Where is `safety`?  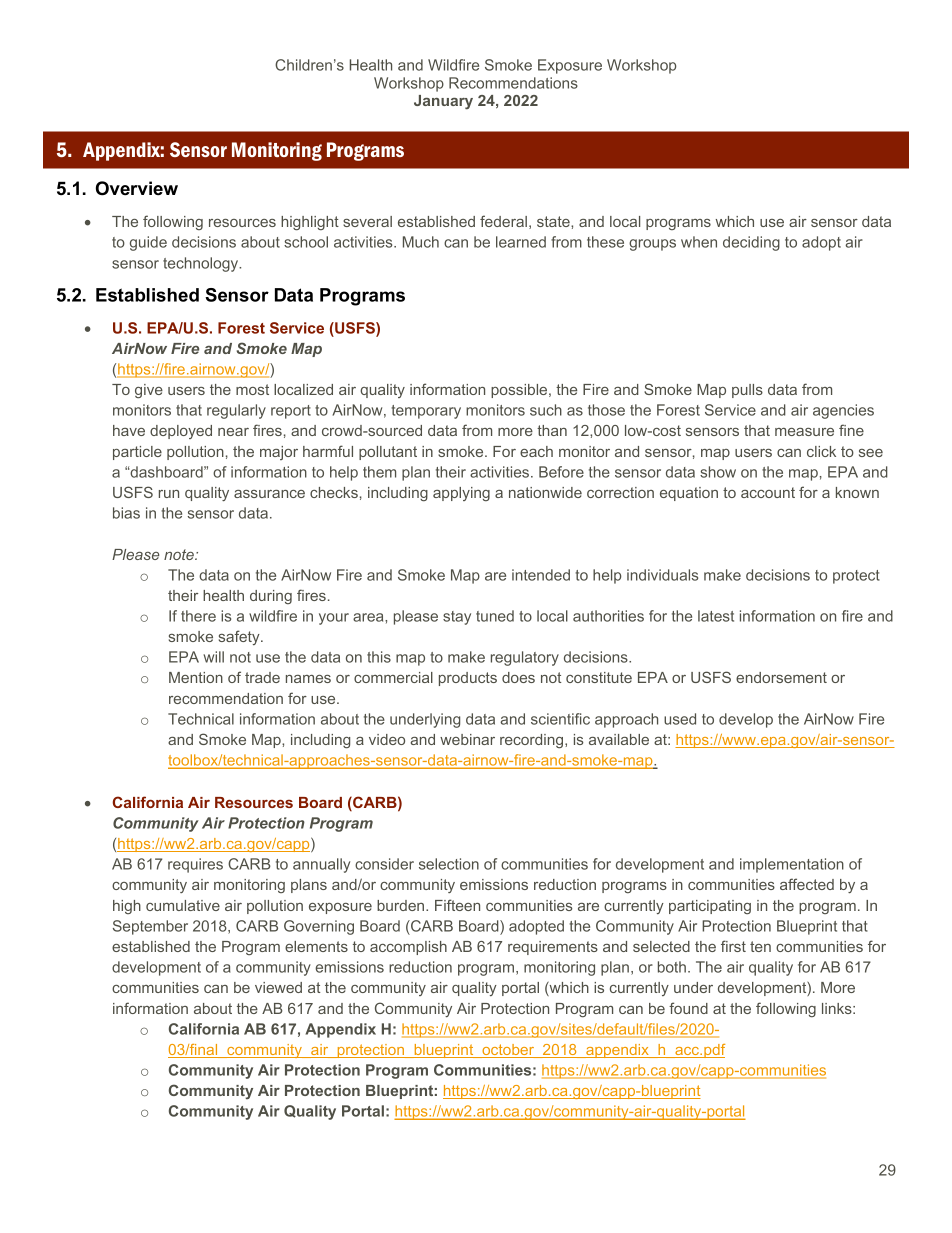 safety is located at coordinates (240, 637).
